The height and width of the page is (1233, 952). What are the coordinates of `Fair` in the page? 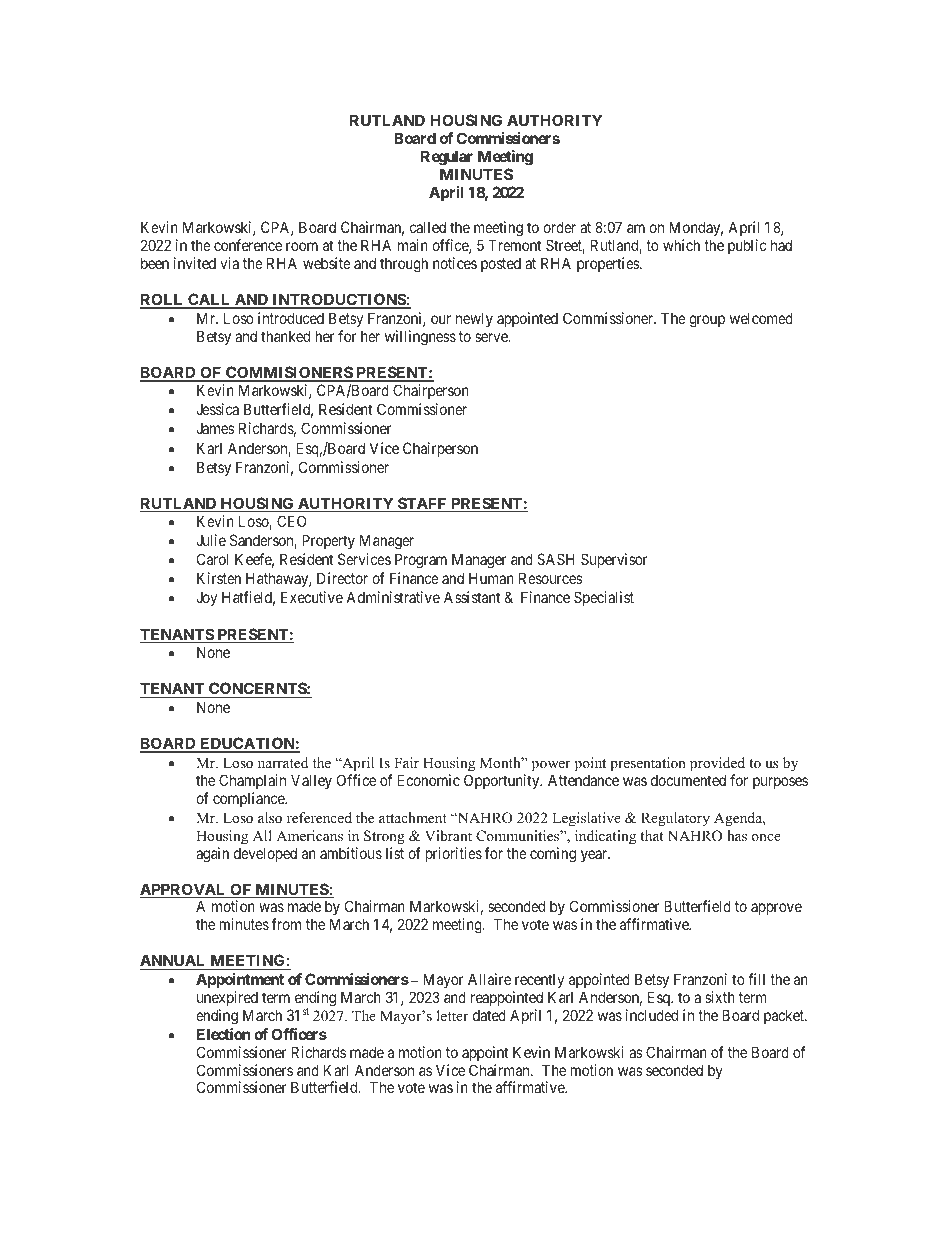 It's located at (406, 762).
